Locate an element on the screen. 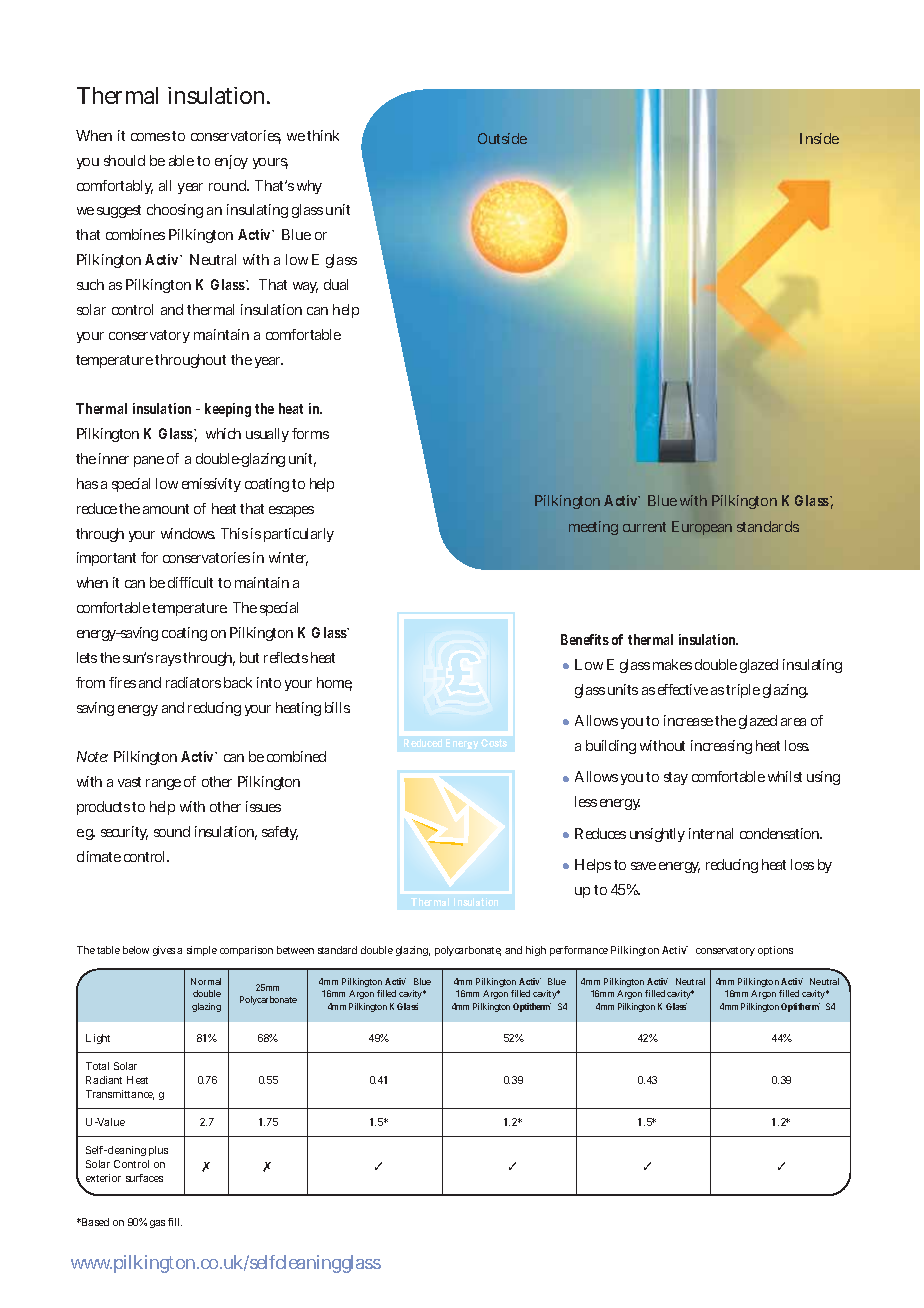 The width and height of the screenshot is (924, 1308). particularly is located at coordinates (299, 535).
